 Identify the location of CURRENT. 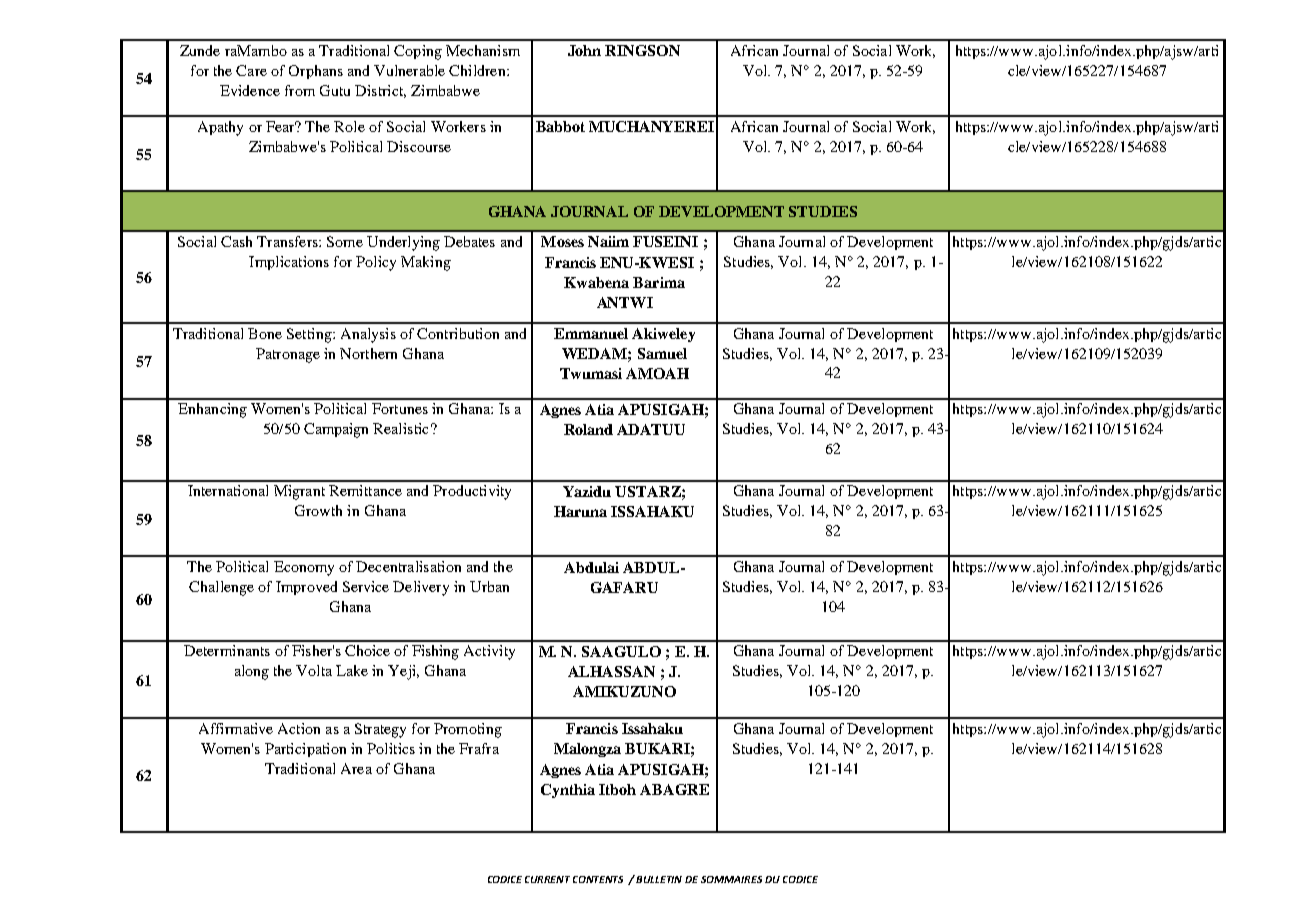
(547, 879).
